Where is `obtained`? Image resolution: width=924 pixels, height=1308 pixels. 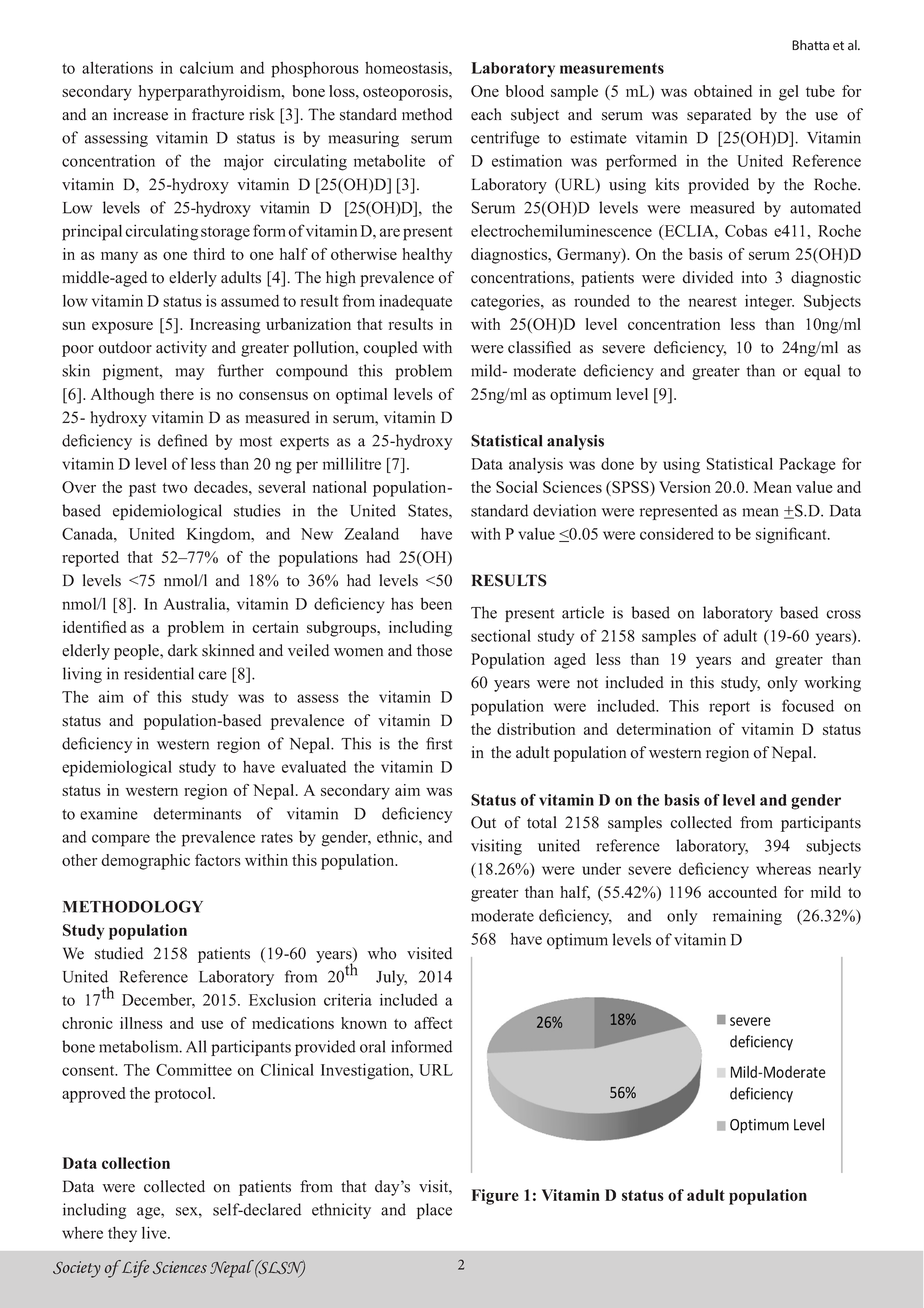 obtained is located at coordinates (723, 91).
